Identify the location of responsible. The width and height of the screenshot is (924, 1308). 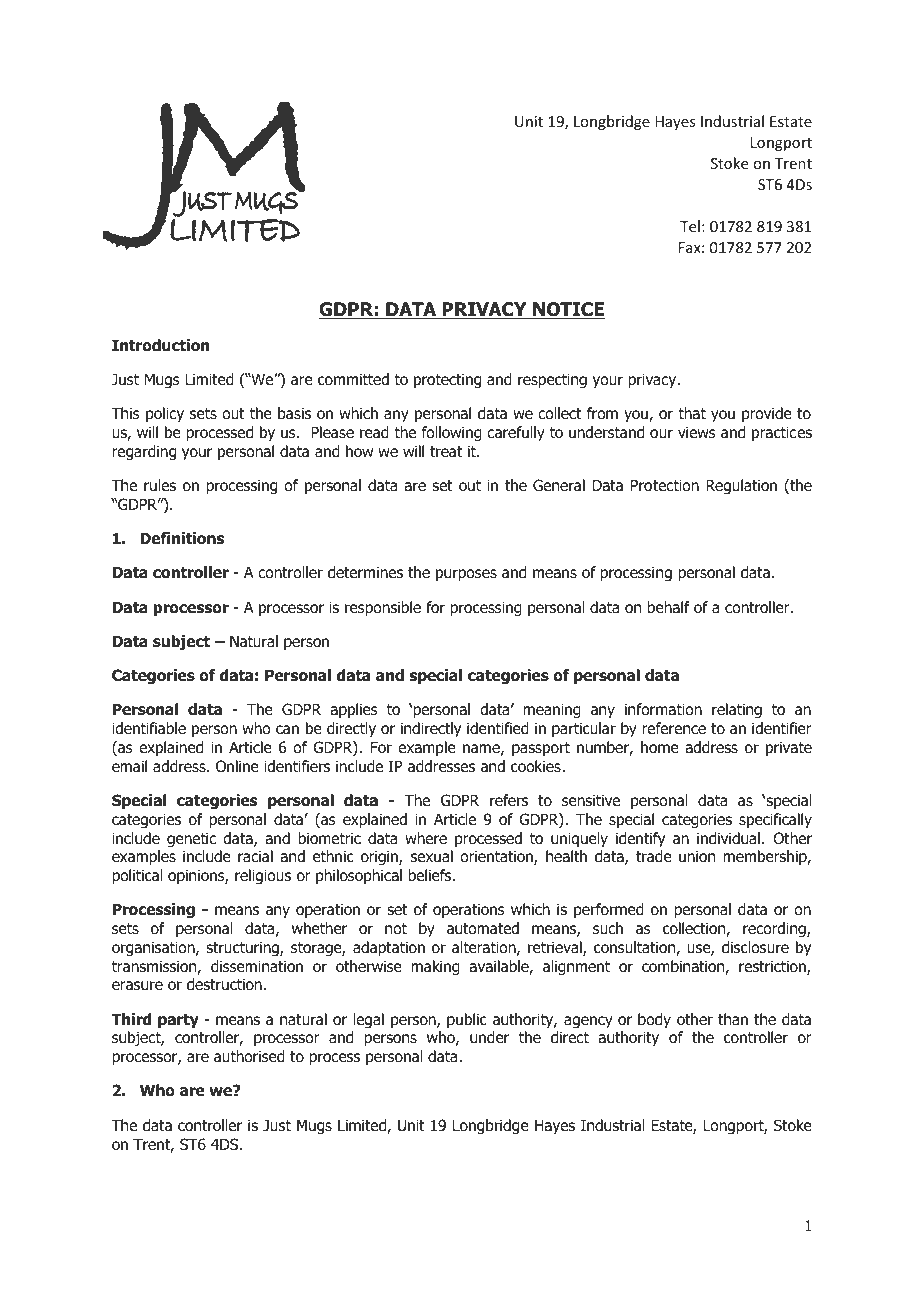
(383, 608).
